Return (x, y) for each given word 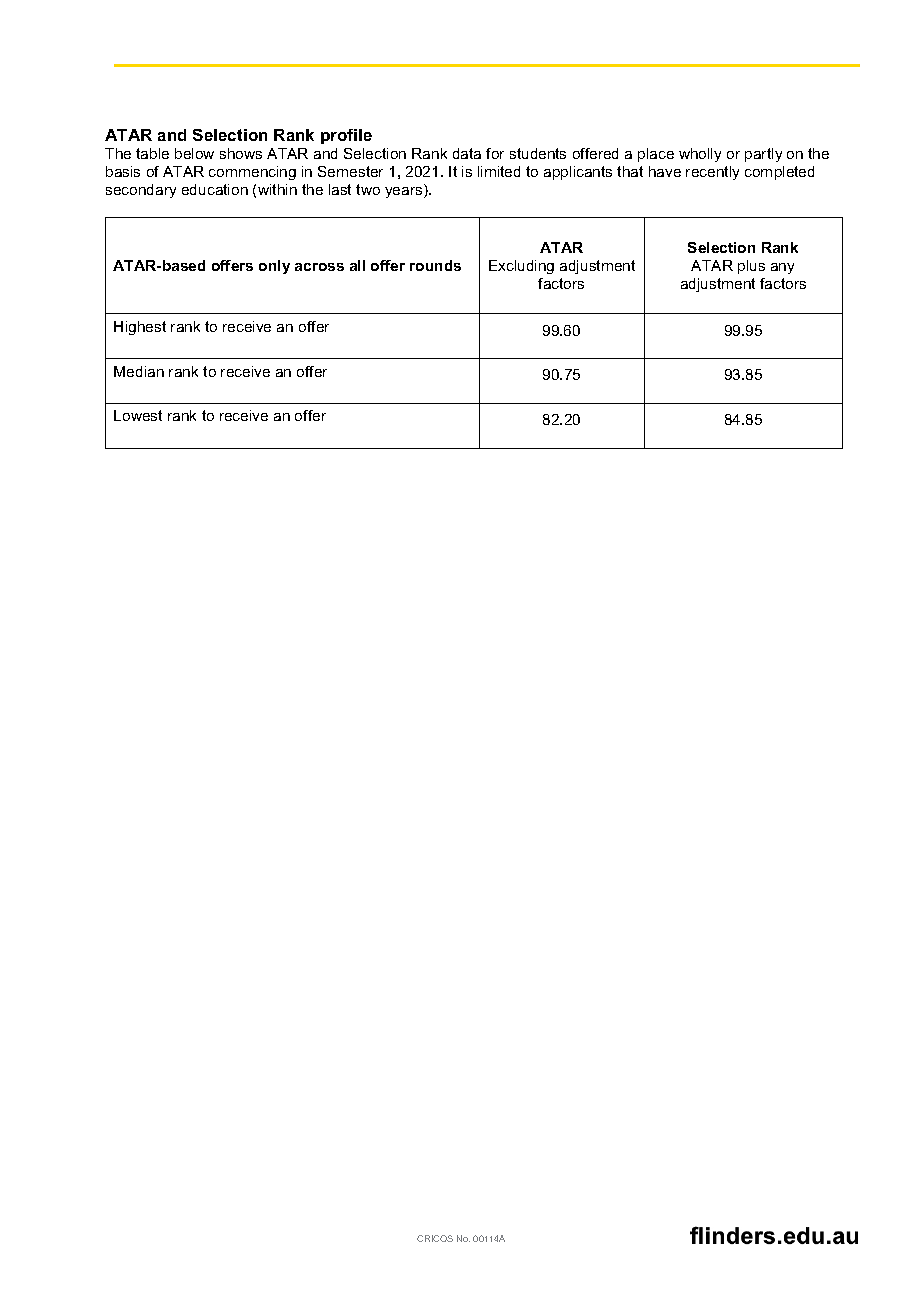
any (782, 268)
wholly (700, 155)
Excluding (521, 267)
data (467, 153)
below (194, 153)
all (357, 265)
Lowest (138, 415)
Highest (140, 328)
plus (751, 267)
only (274, 267)
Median (139, 371)
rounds (435, 265)
